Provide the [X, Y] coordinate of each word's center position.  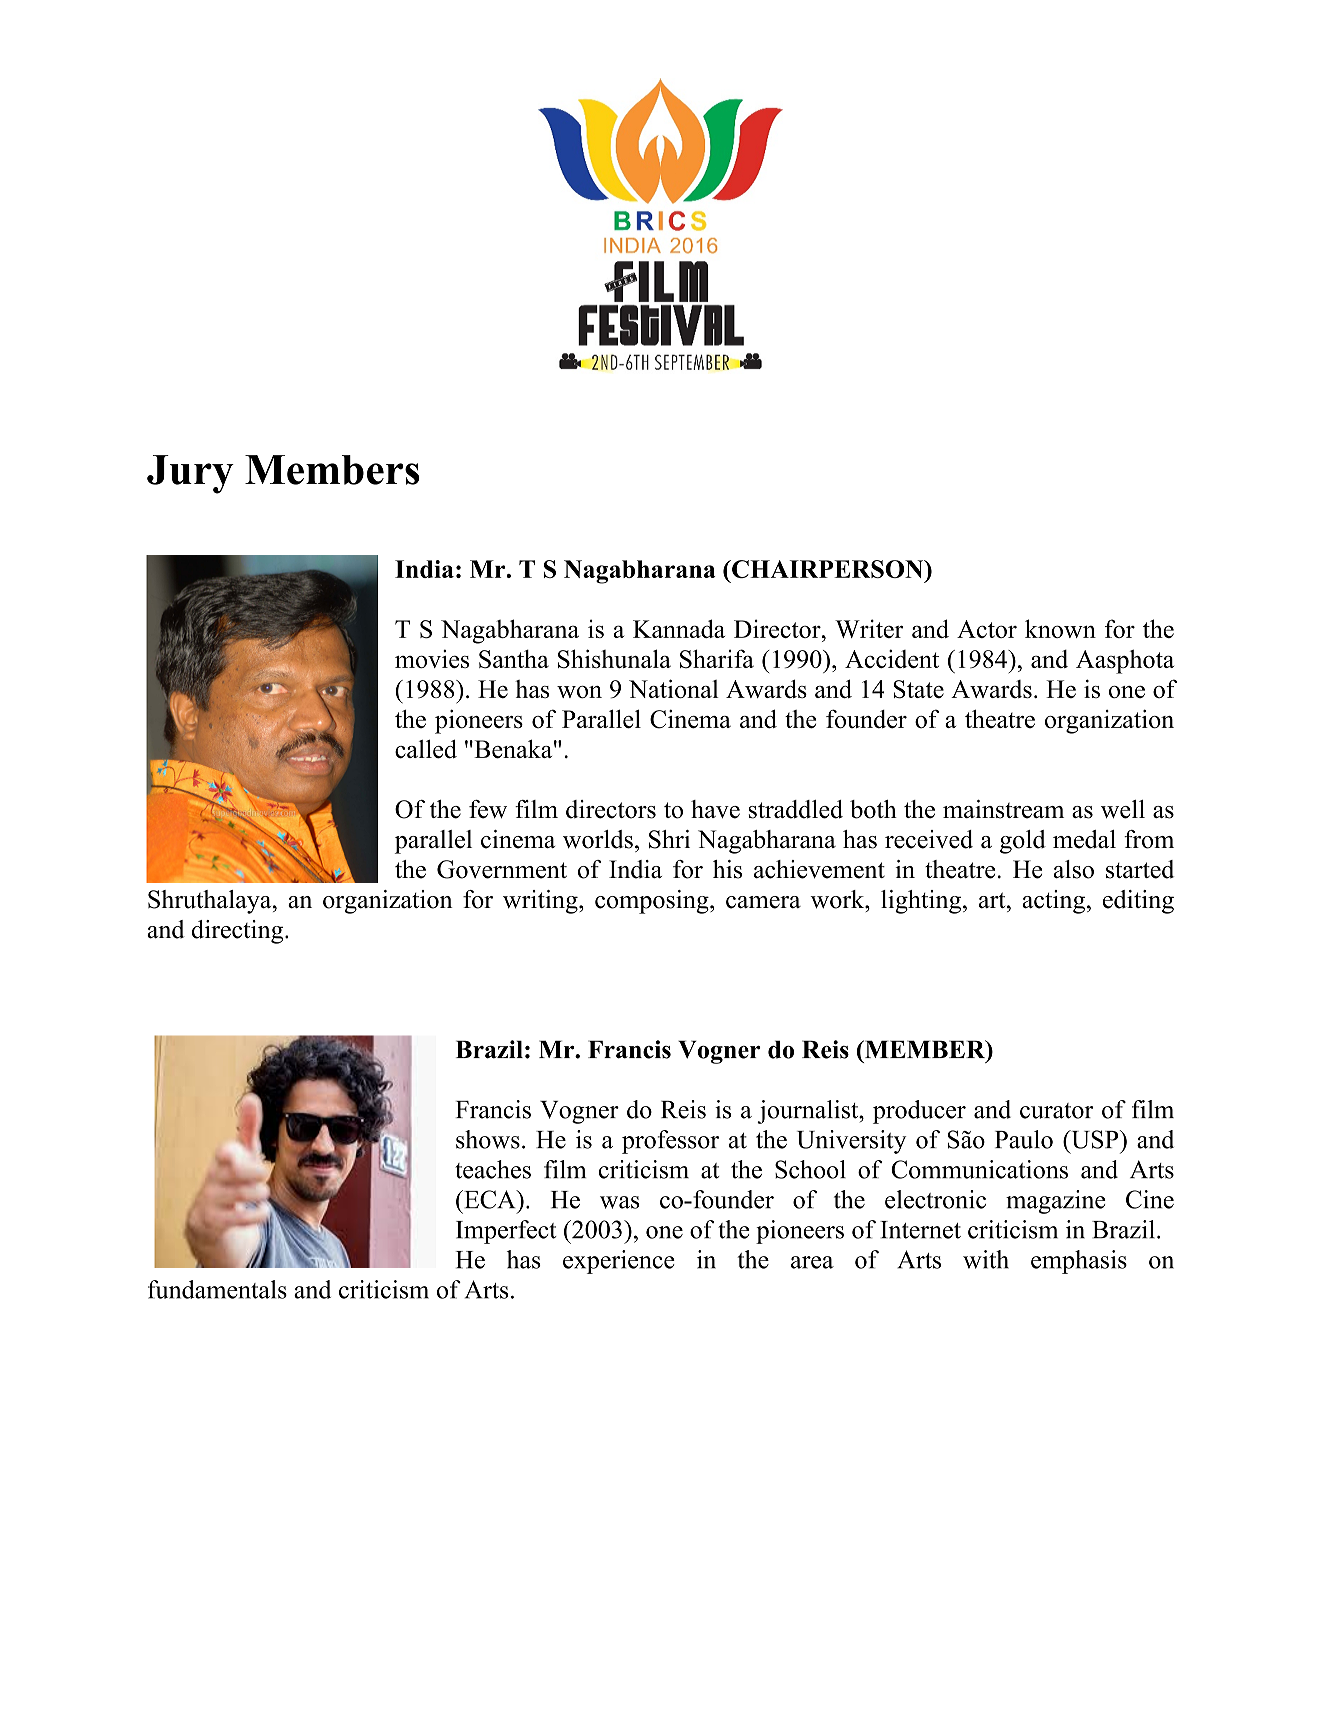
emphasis [1079, 1262]
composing [653, 902]
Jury [190, 474]
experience [619, 1262]
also [1074, 869]
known [1060, 628]
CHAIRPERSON [828, 569]
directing [239, 932]
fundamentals [217, 1289]
